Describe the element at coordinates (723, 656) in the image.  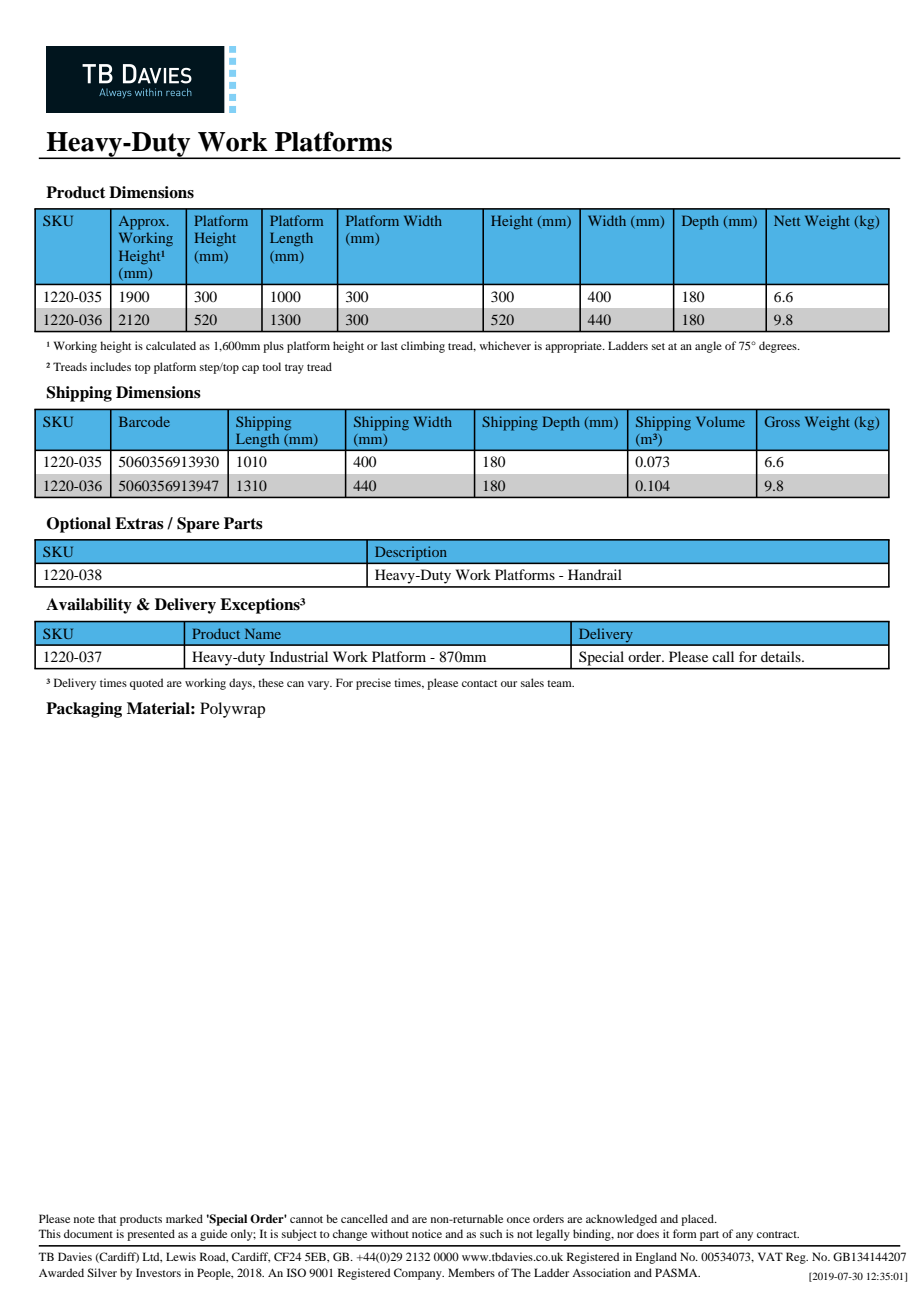
I see `call` at that location.
